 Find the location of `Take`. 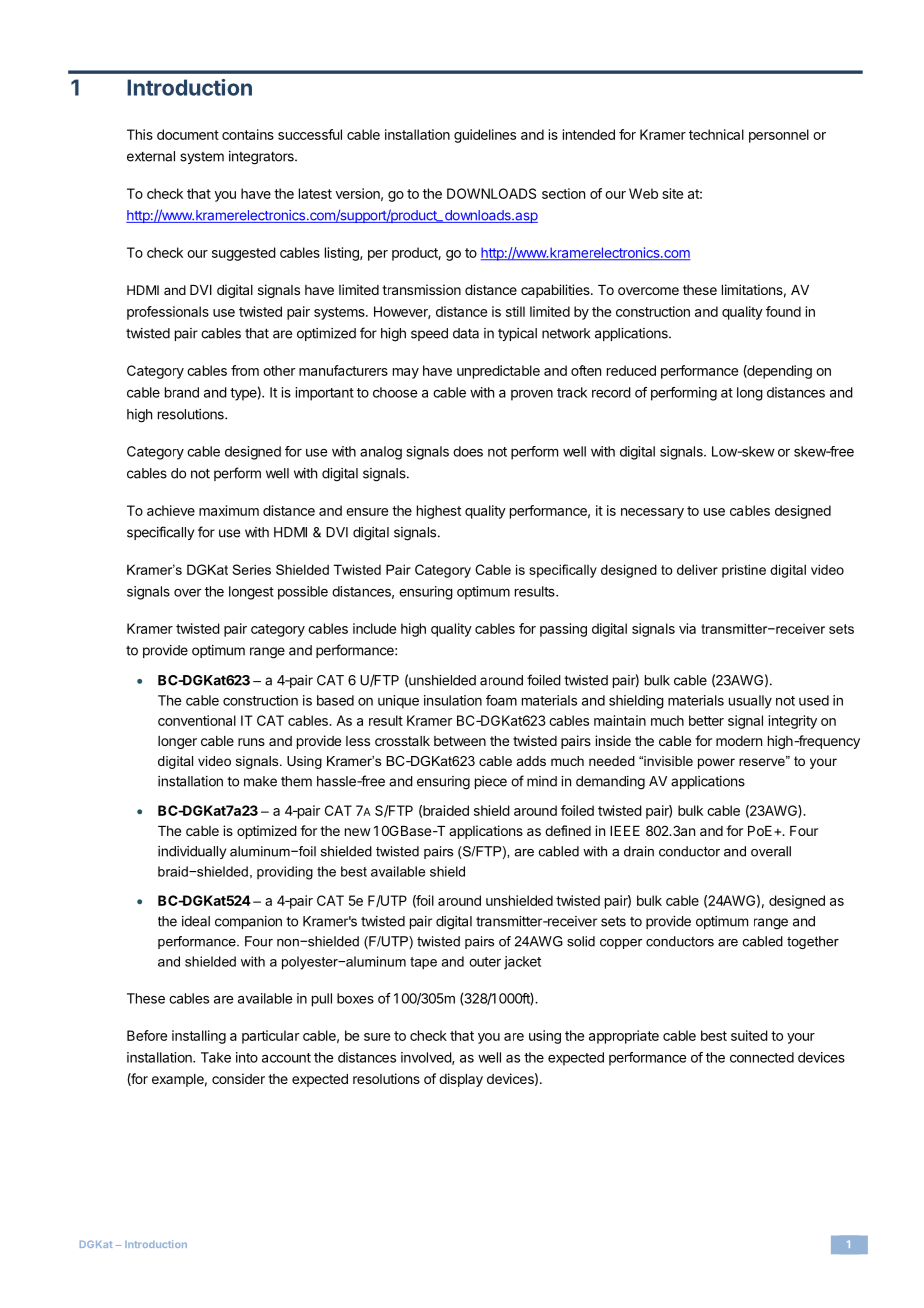

Take is located at coordinates (216, 1057).
